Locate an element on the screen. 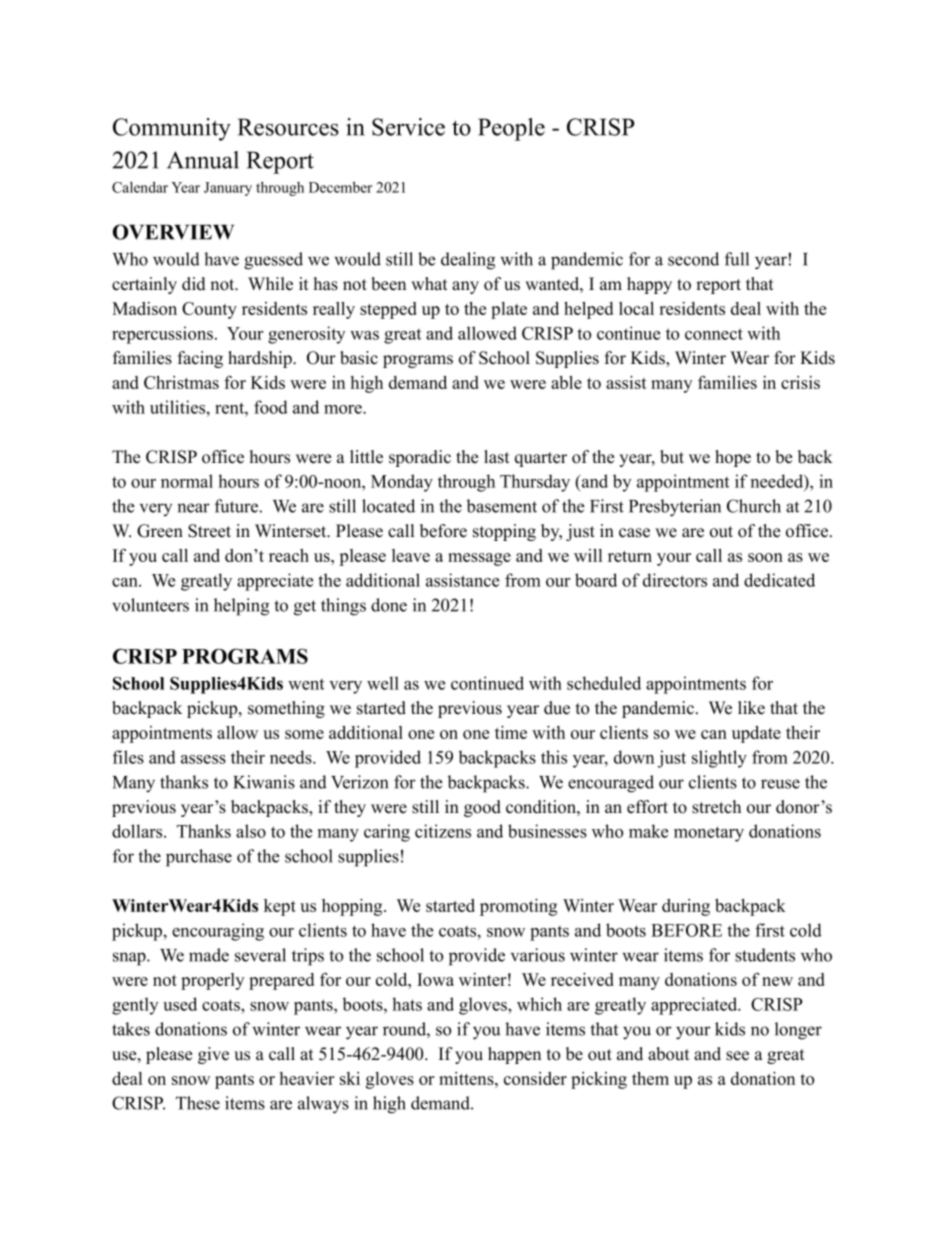 Image resolution: width=952 pixels, height=1233 pixels. Annual is located at coordinates (203, 160).
